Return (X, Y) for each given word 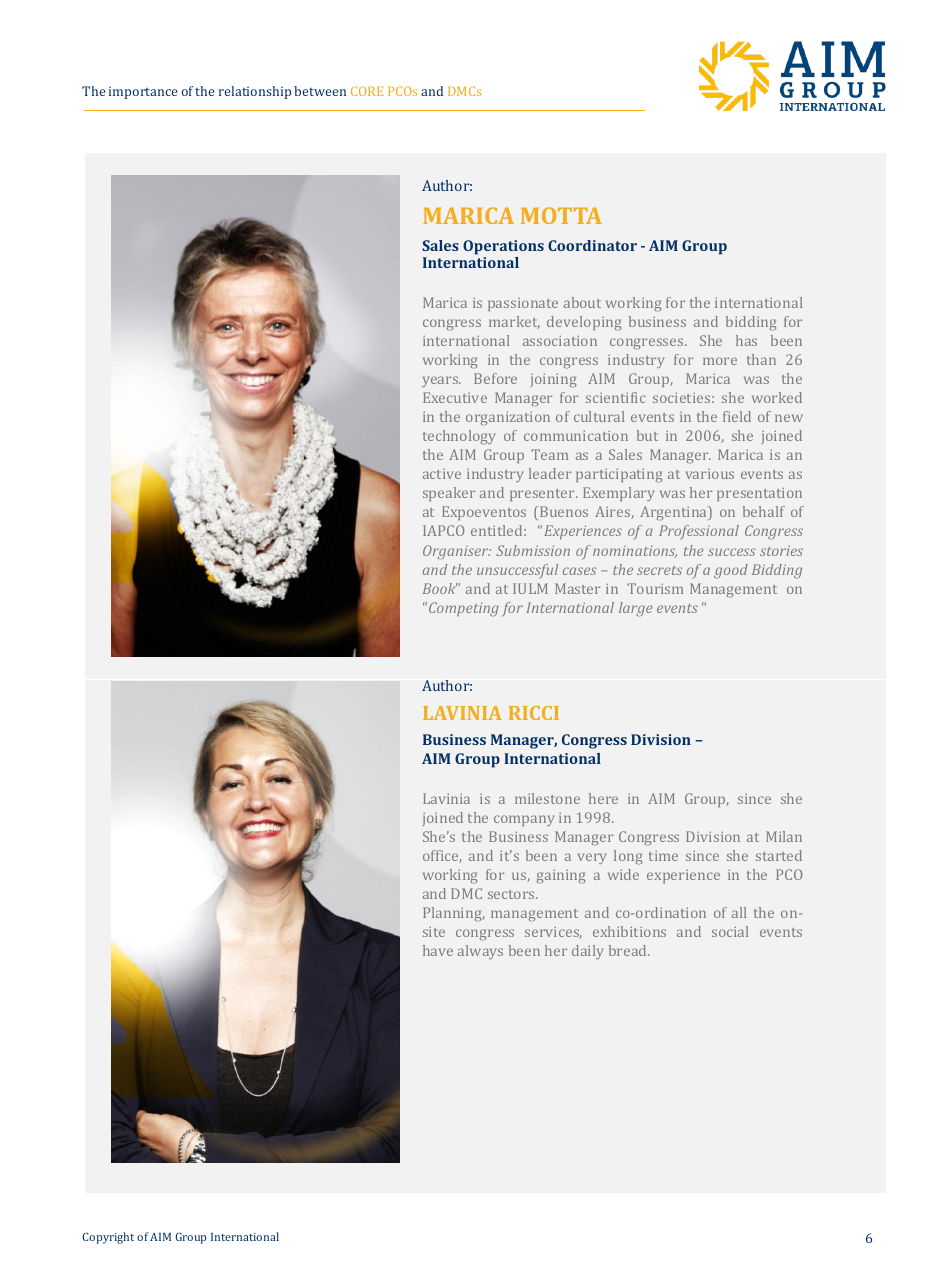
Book (440, 588)
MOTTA (561, 215)
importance (143, 93)
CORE (367, 91)
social (730, 931)
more (720, 361)
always (480, 952)
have (438, 950)
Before (495, 378)
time (663, 855)
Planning (453, 914)
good (731, 571)
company (524, 820)
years (441, 381)
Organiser (457, 552)
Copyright (108, 1238)
